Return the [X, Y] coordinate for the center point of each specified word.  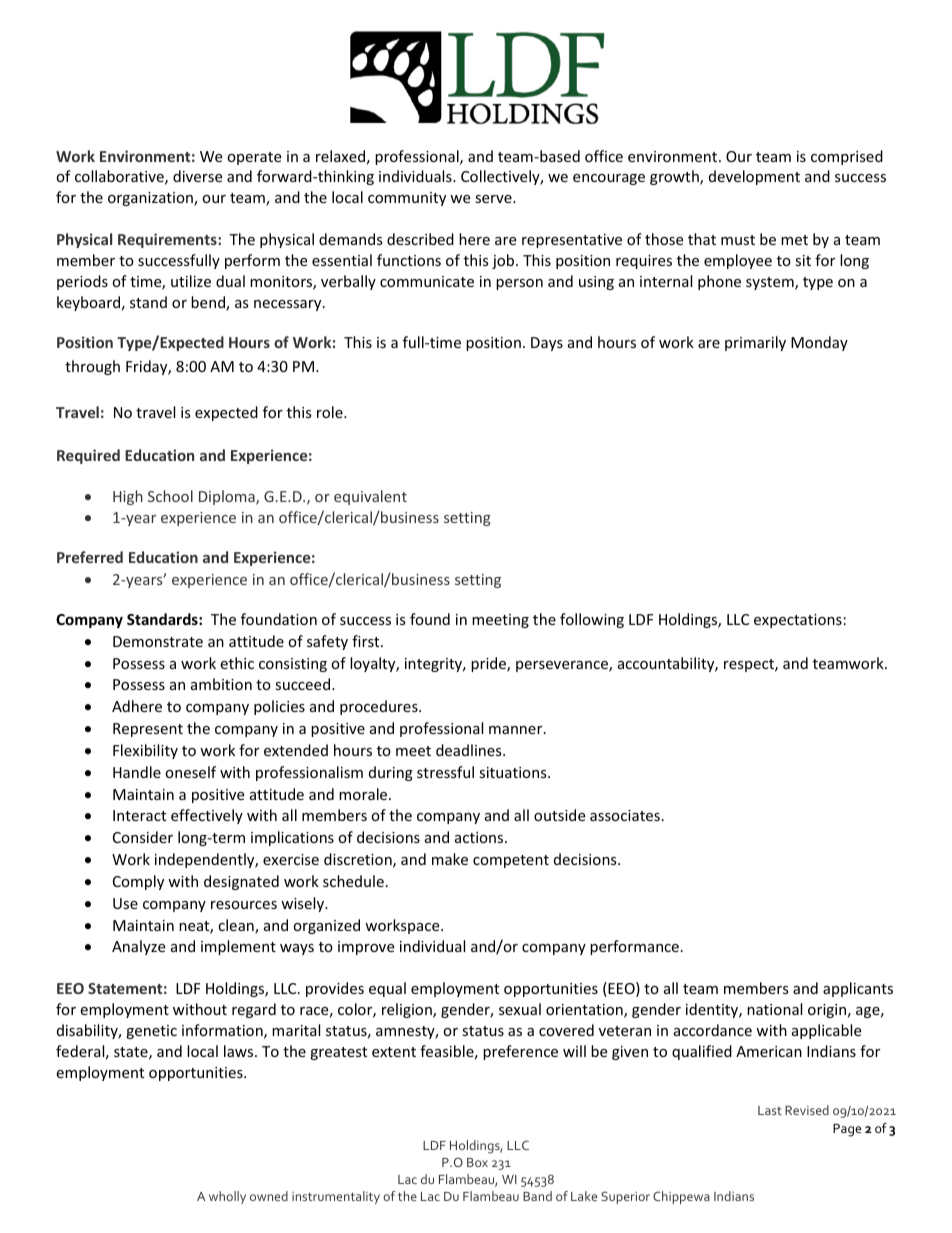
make [450, 859]
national [774, 1009]
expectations [798, 621]
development [754, 177]
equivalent [370, 497]
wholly [227, 1197]
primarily [755, 343]
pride [489, 664]
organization [151, 199]
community [407, 199]
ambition [221, 684]
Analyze [138, 947]
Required [88, 456]
